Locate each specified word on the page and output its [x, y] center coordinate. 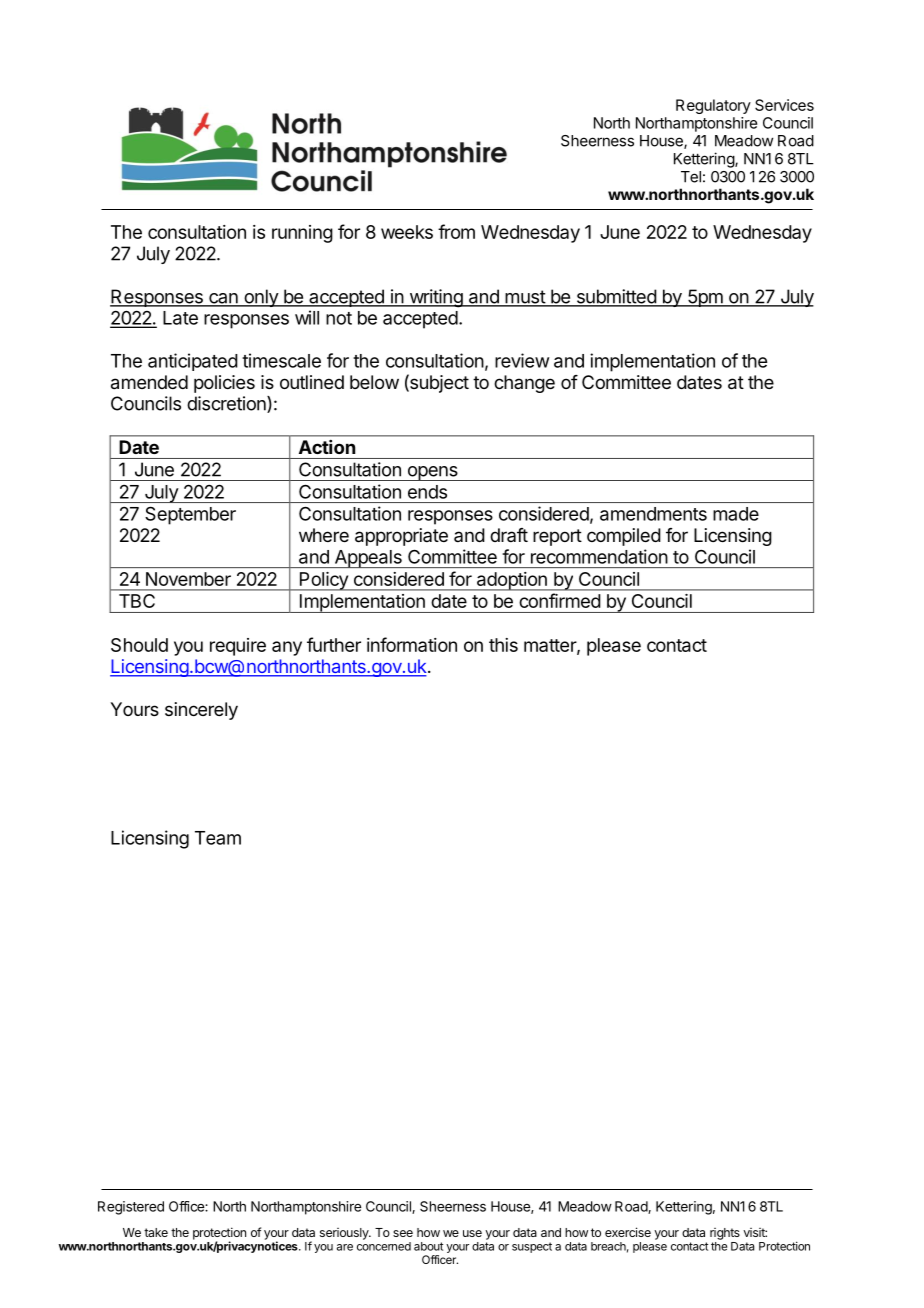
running [302, 234]
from [456, 231]
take [156, 1232]
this [503, 645]
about [428, 1246]
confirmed [560, 600]
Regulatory [713, 106]
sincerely [201, 711]
